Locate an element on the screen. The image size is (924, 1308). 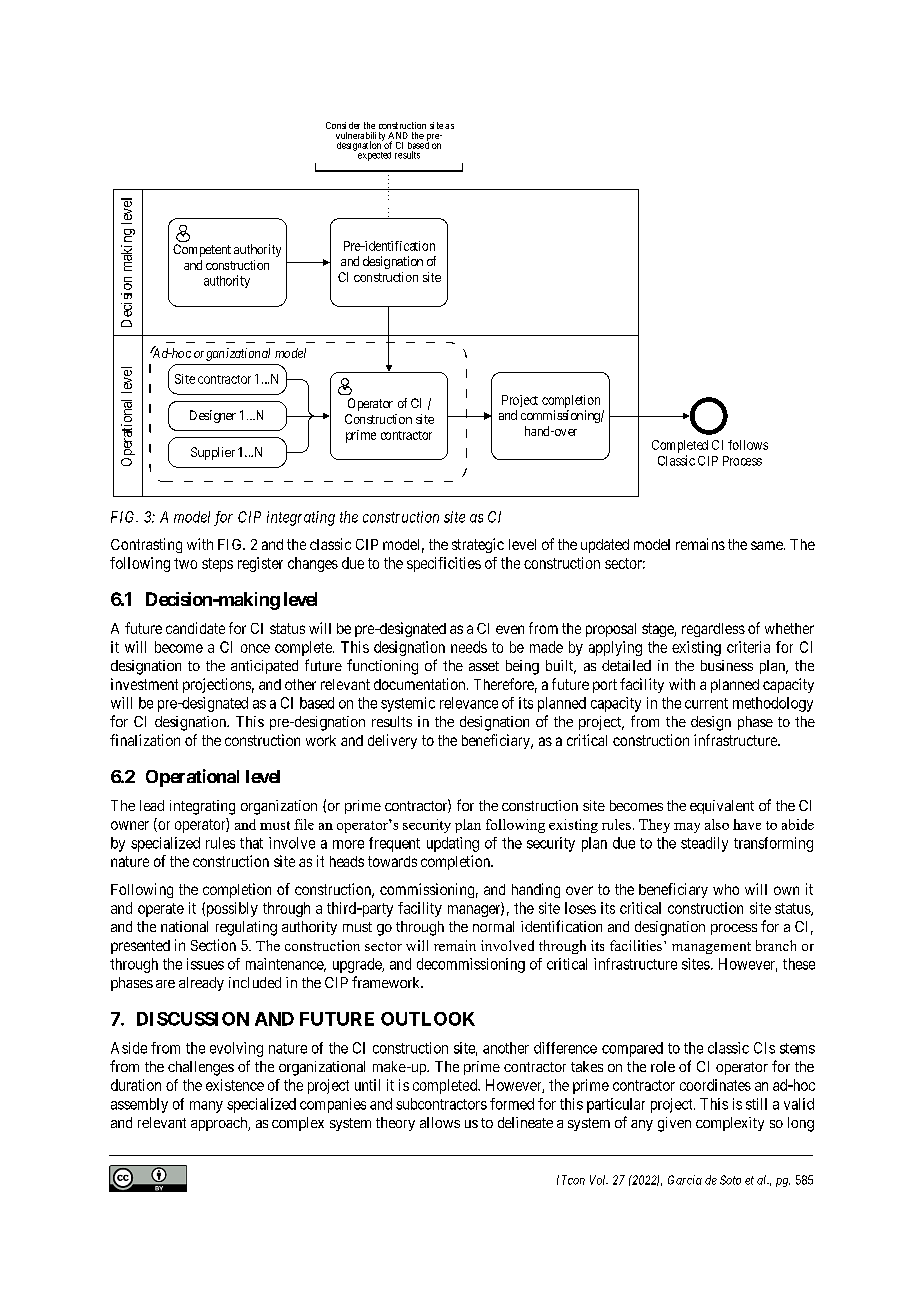
Consider is located at coordinates (343, 125).
